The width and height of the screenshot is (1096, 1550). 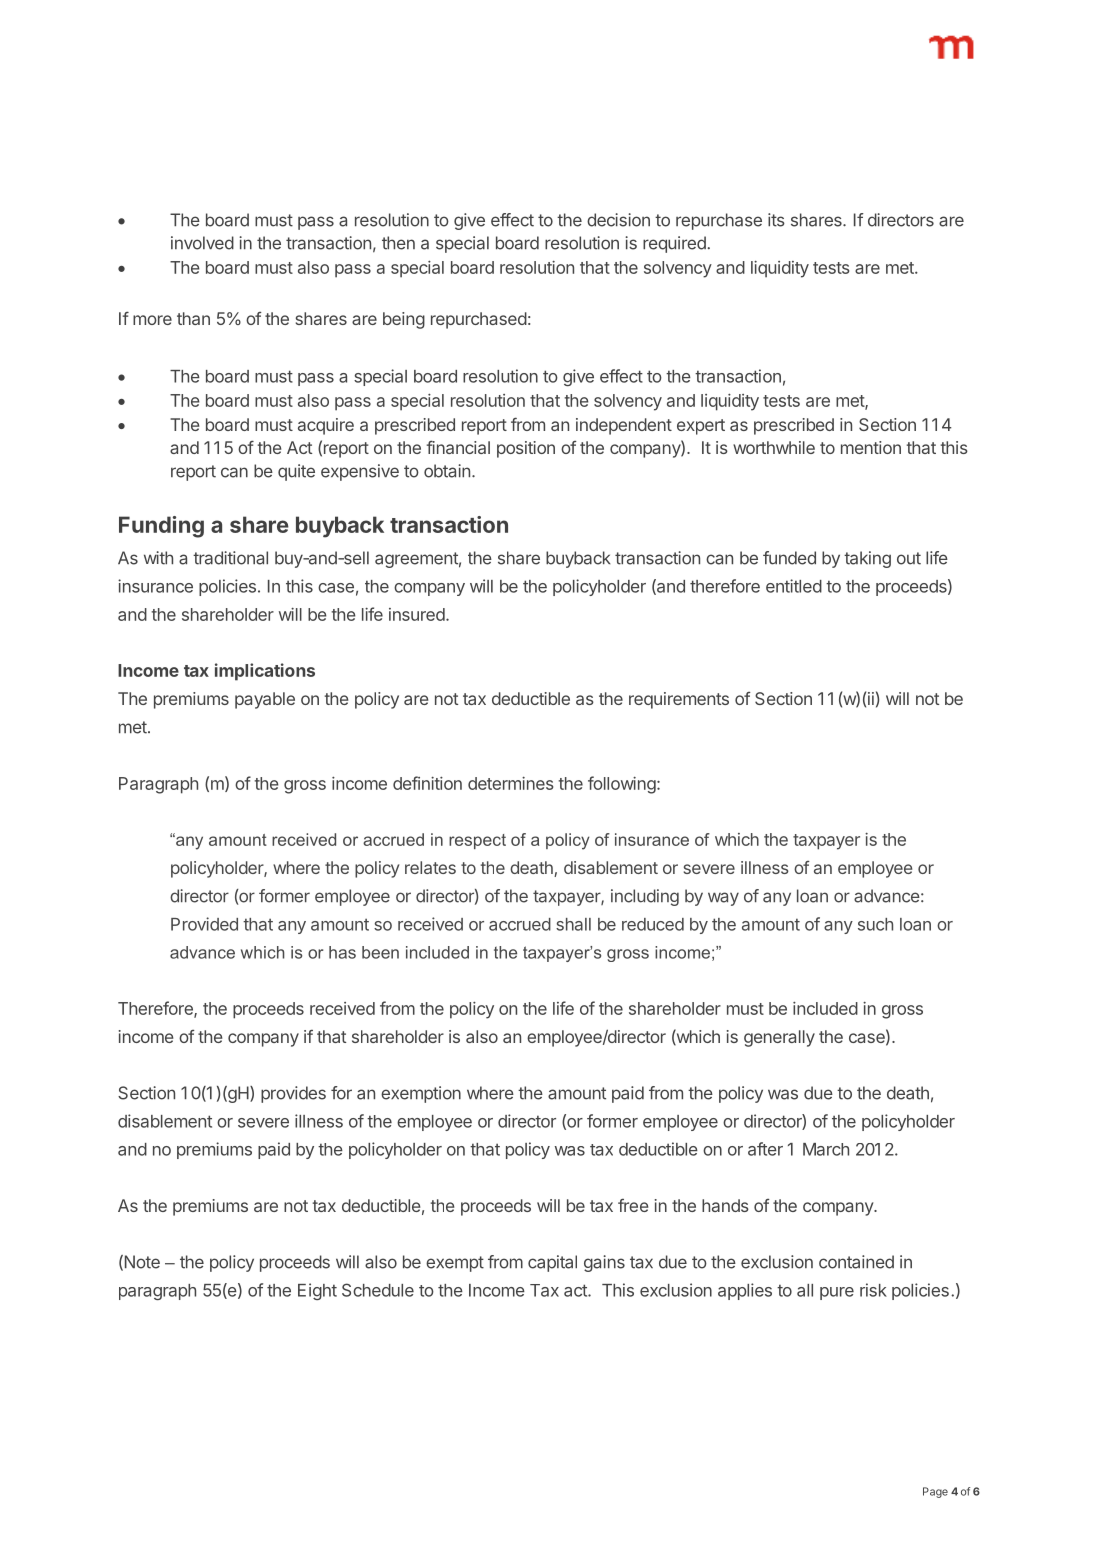 I want to click on its, so click(x=776, y=220).
